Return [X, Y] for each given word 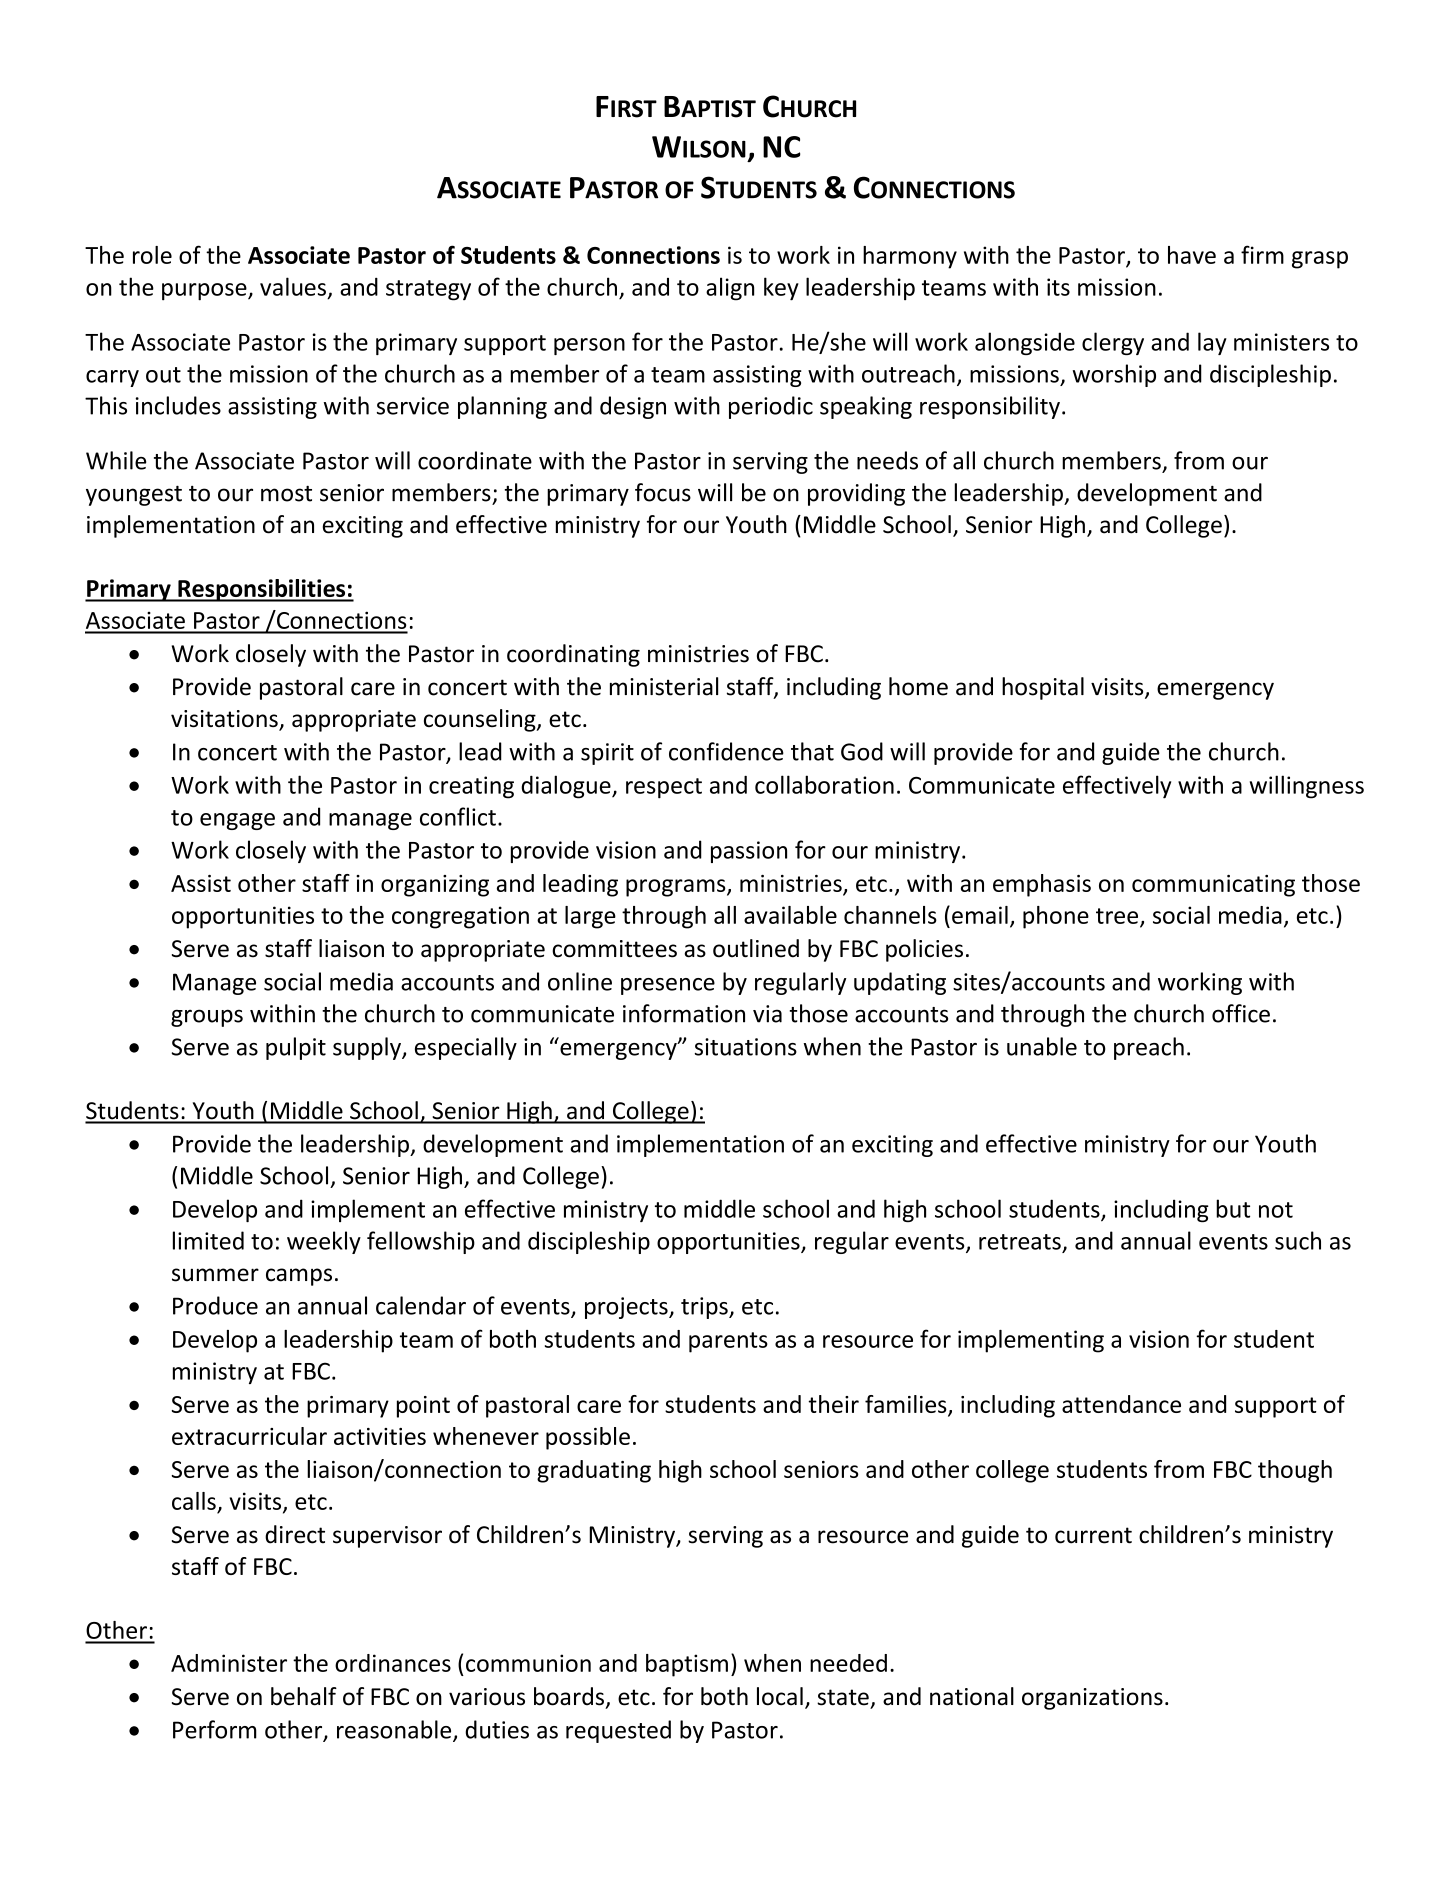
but [1233, 1208]
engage [237, 821]
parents [728, 1342]
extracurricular [249, 1436]
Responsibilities [262, 590]
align [730, 289]
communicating [1213, 886]
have [1192, 255]
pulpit [296, 1048]
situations [746, 1047]
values [293, 286]
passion [749, 852]
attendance [1121, 1404]
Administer [229, 1663]
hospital [1043, 688]
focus [663, 492]
